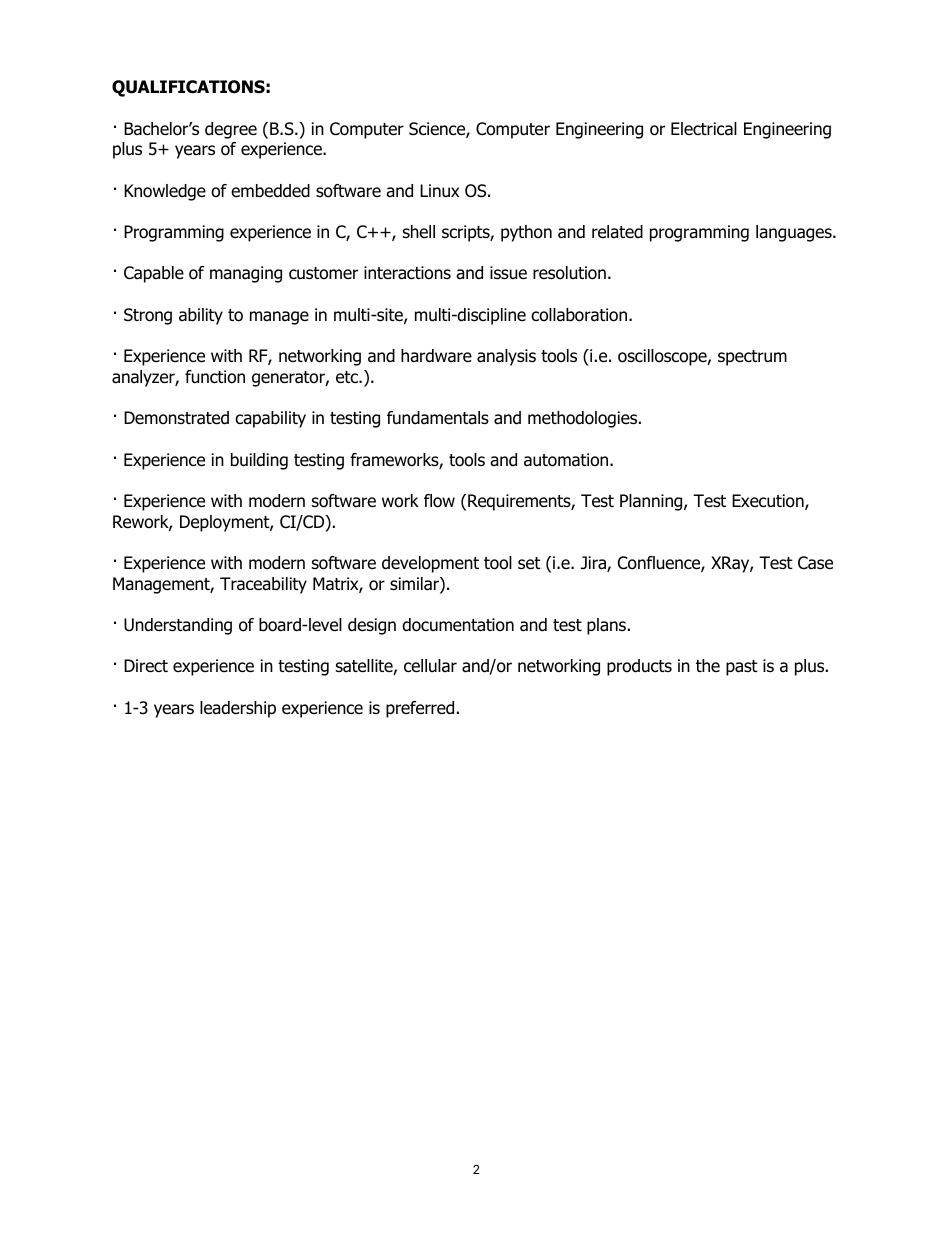 The image size is (952, 1233). I want to click on Strong, so click(148, 316).
